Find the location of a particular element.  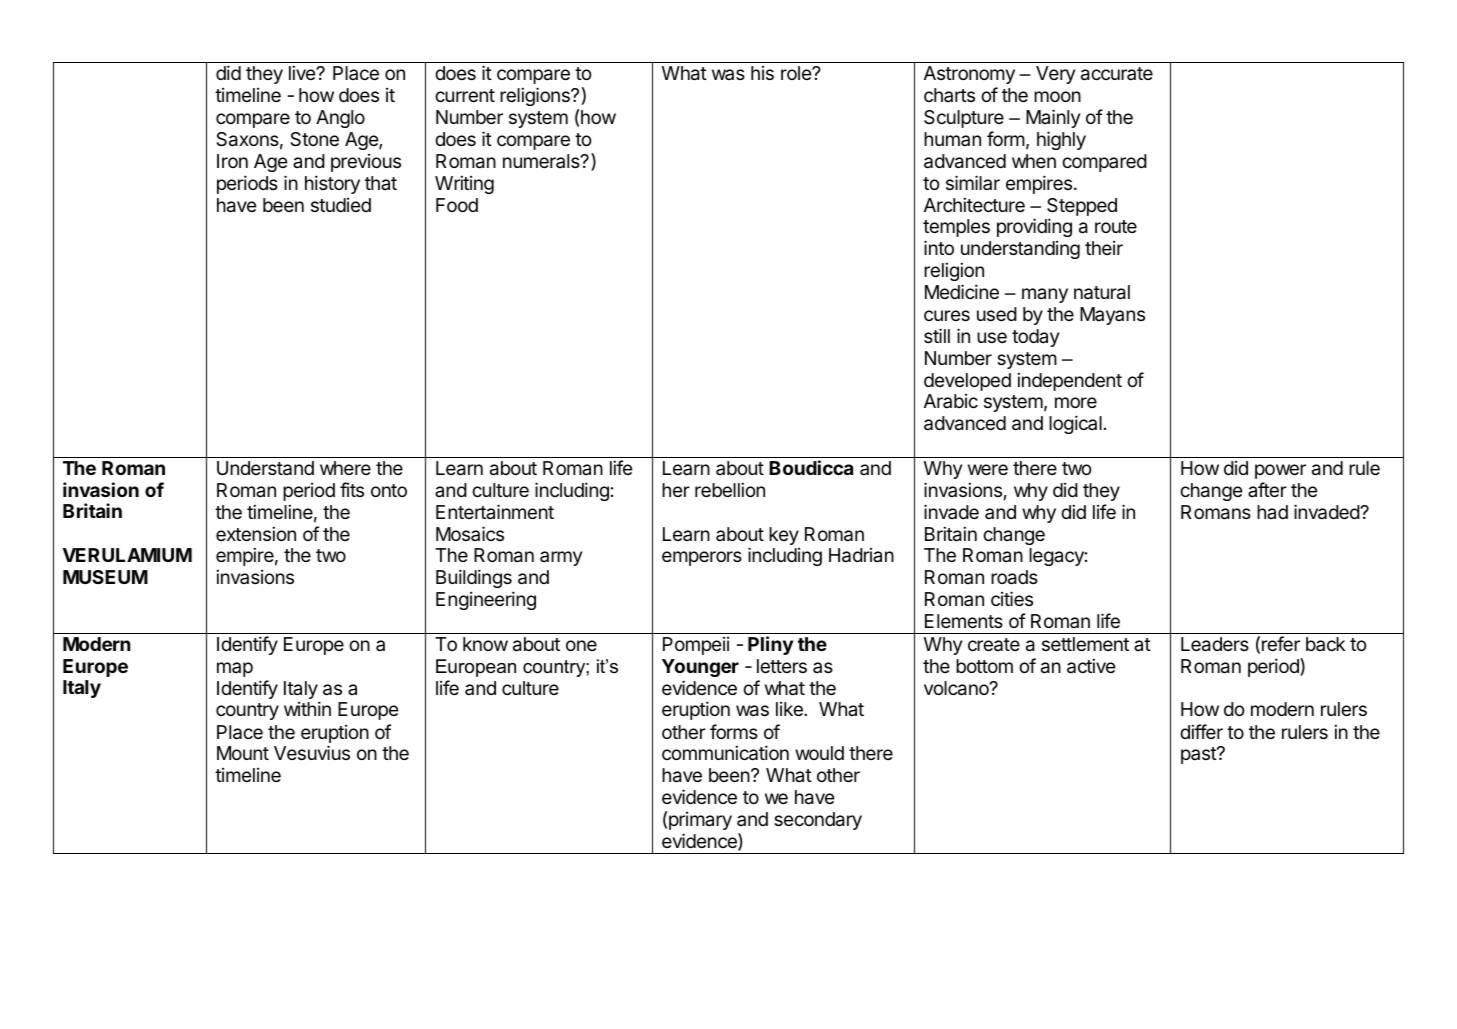

past is located at coordinates (1199, 755).
